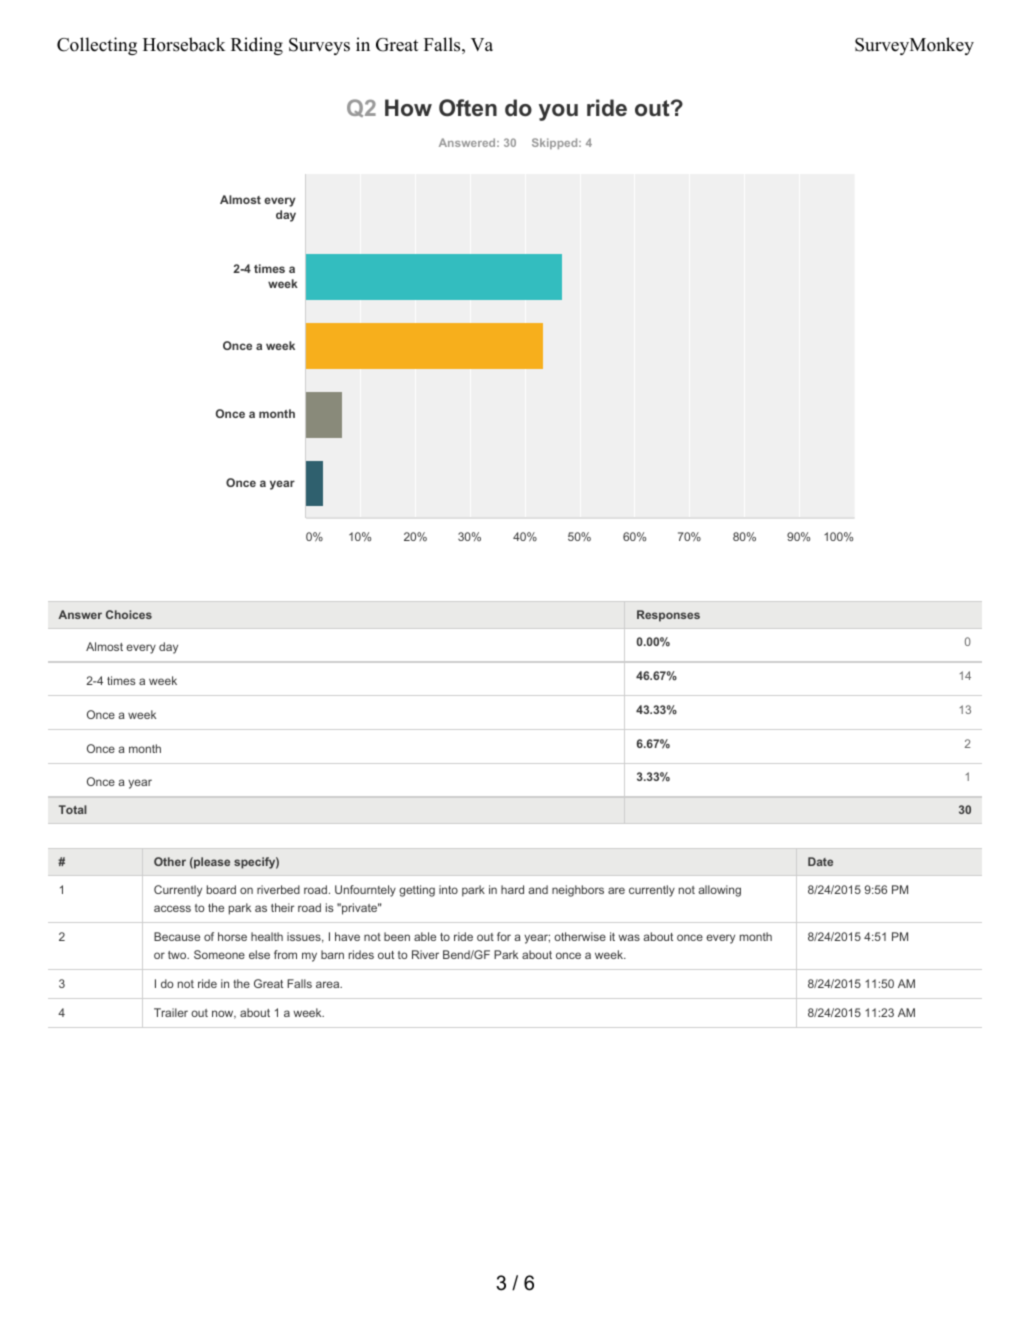  I want to click on Date, so click(820, 861).
